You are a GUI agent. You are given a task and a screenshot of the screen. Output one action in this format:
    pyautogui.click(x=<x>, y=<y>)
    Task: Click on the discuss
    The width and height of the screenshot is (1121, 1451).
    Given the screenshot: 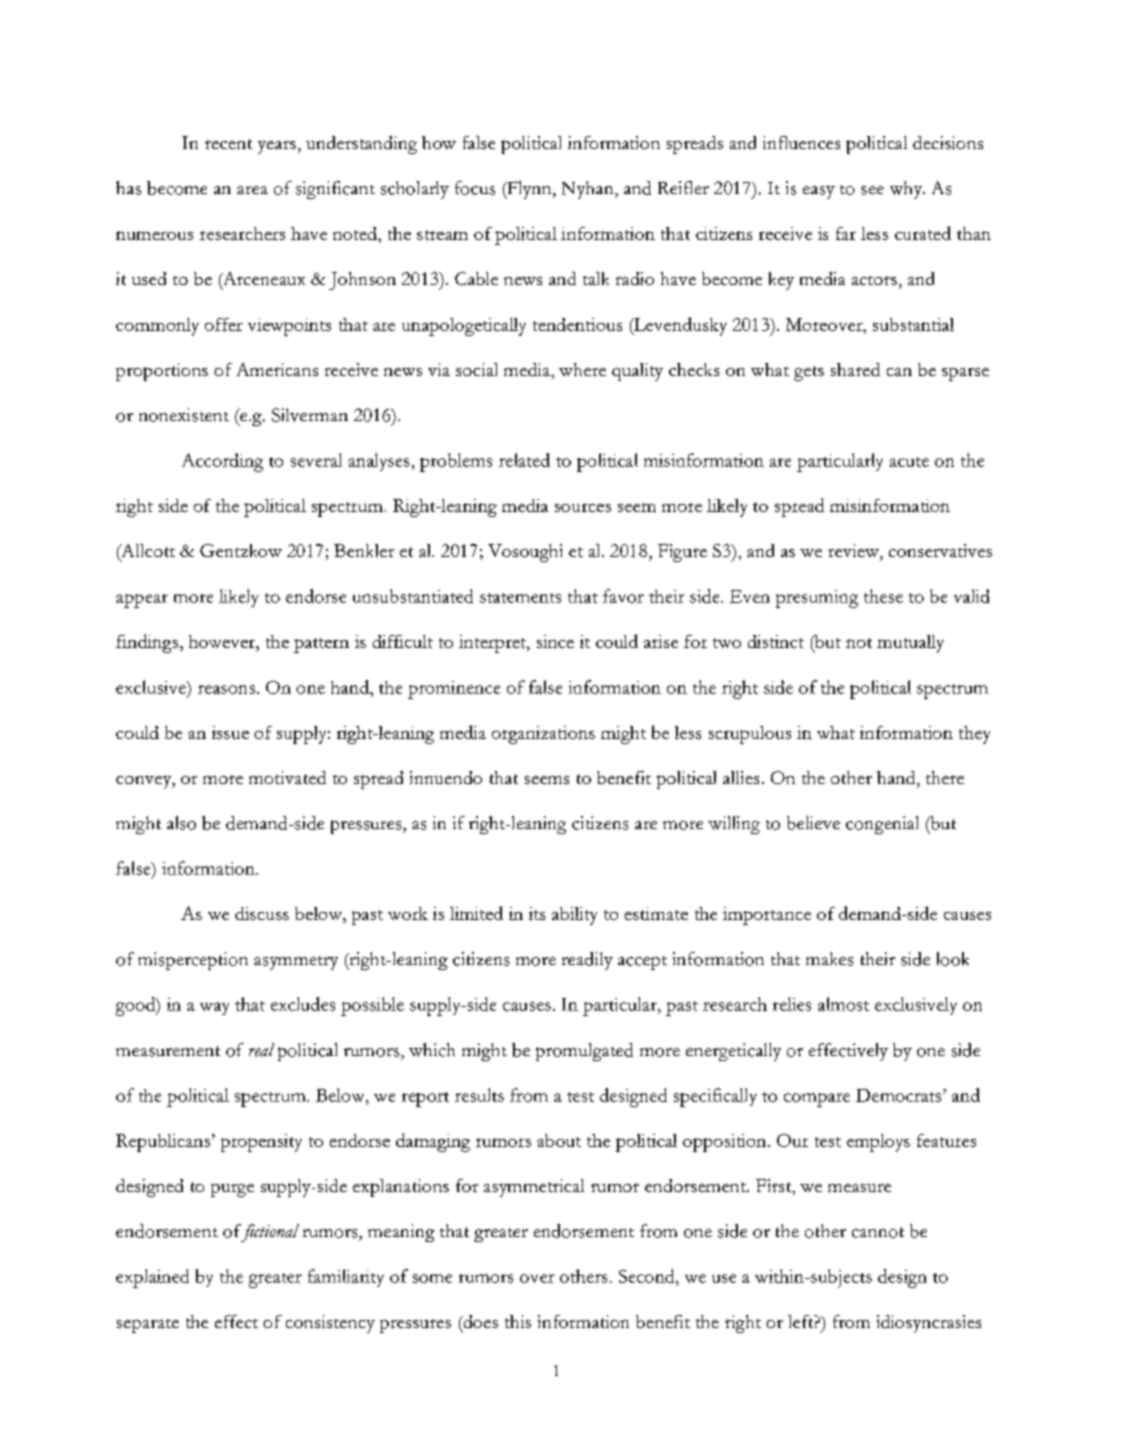 What is the action you would take?
    pyautogui.click(x=262, y=913)
